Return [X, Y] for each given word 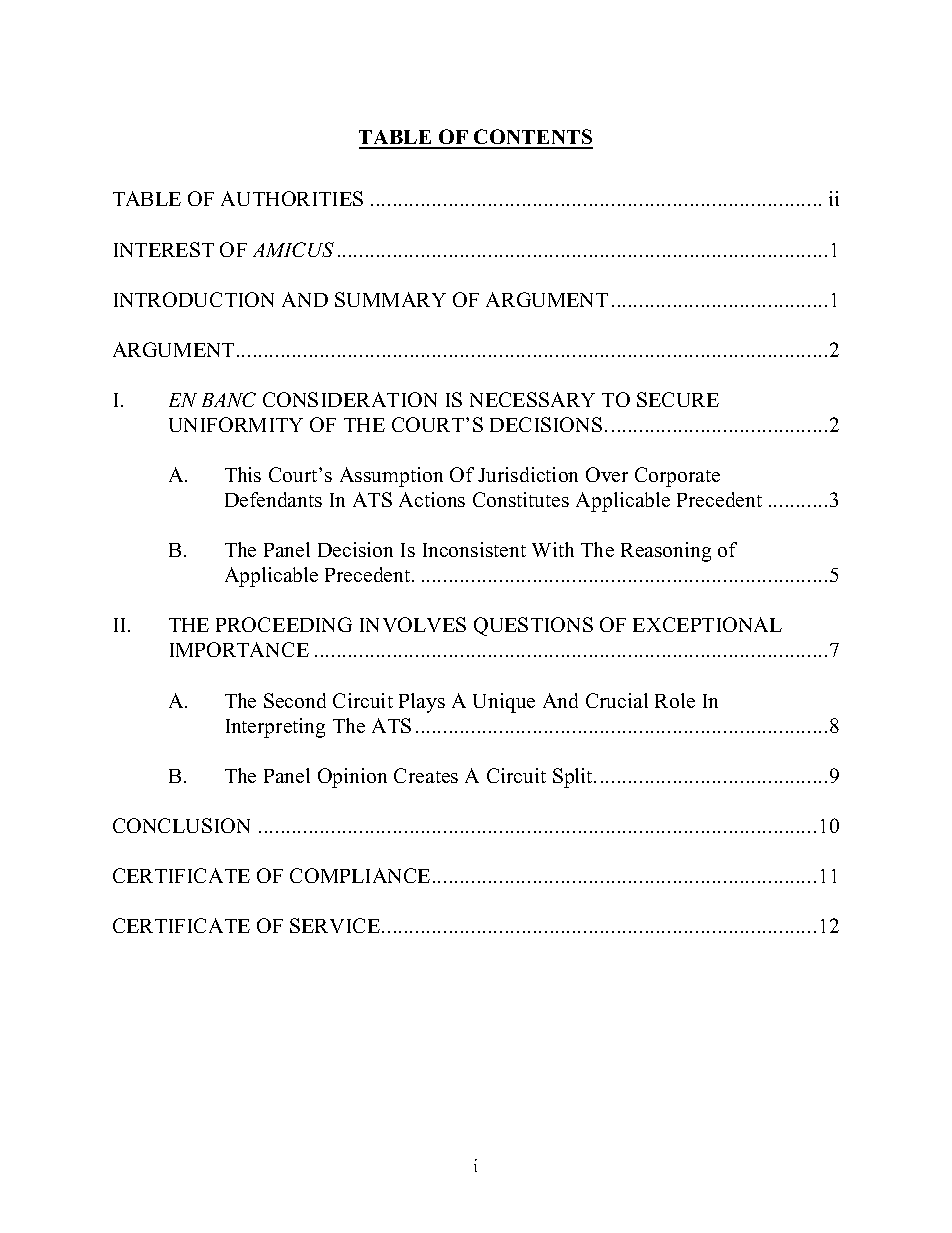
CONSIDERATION [350, 399]
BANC [229, 399]
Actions [432, 499]
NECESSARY [532, 399]
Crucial [617, 700]
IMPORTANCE [239, 649]
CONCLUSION [181, 825]
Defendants [273, 499]
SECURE [678, 399]
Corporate [677, 477]
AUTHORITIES [292, 198]
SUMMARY [390, 299]
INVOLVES [413, 624]
